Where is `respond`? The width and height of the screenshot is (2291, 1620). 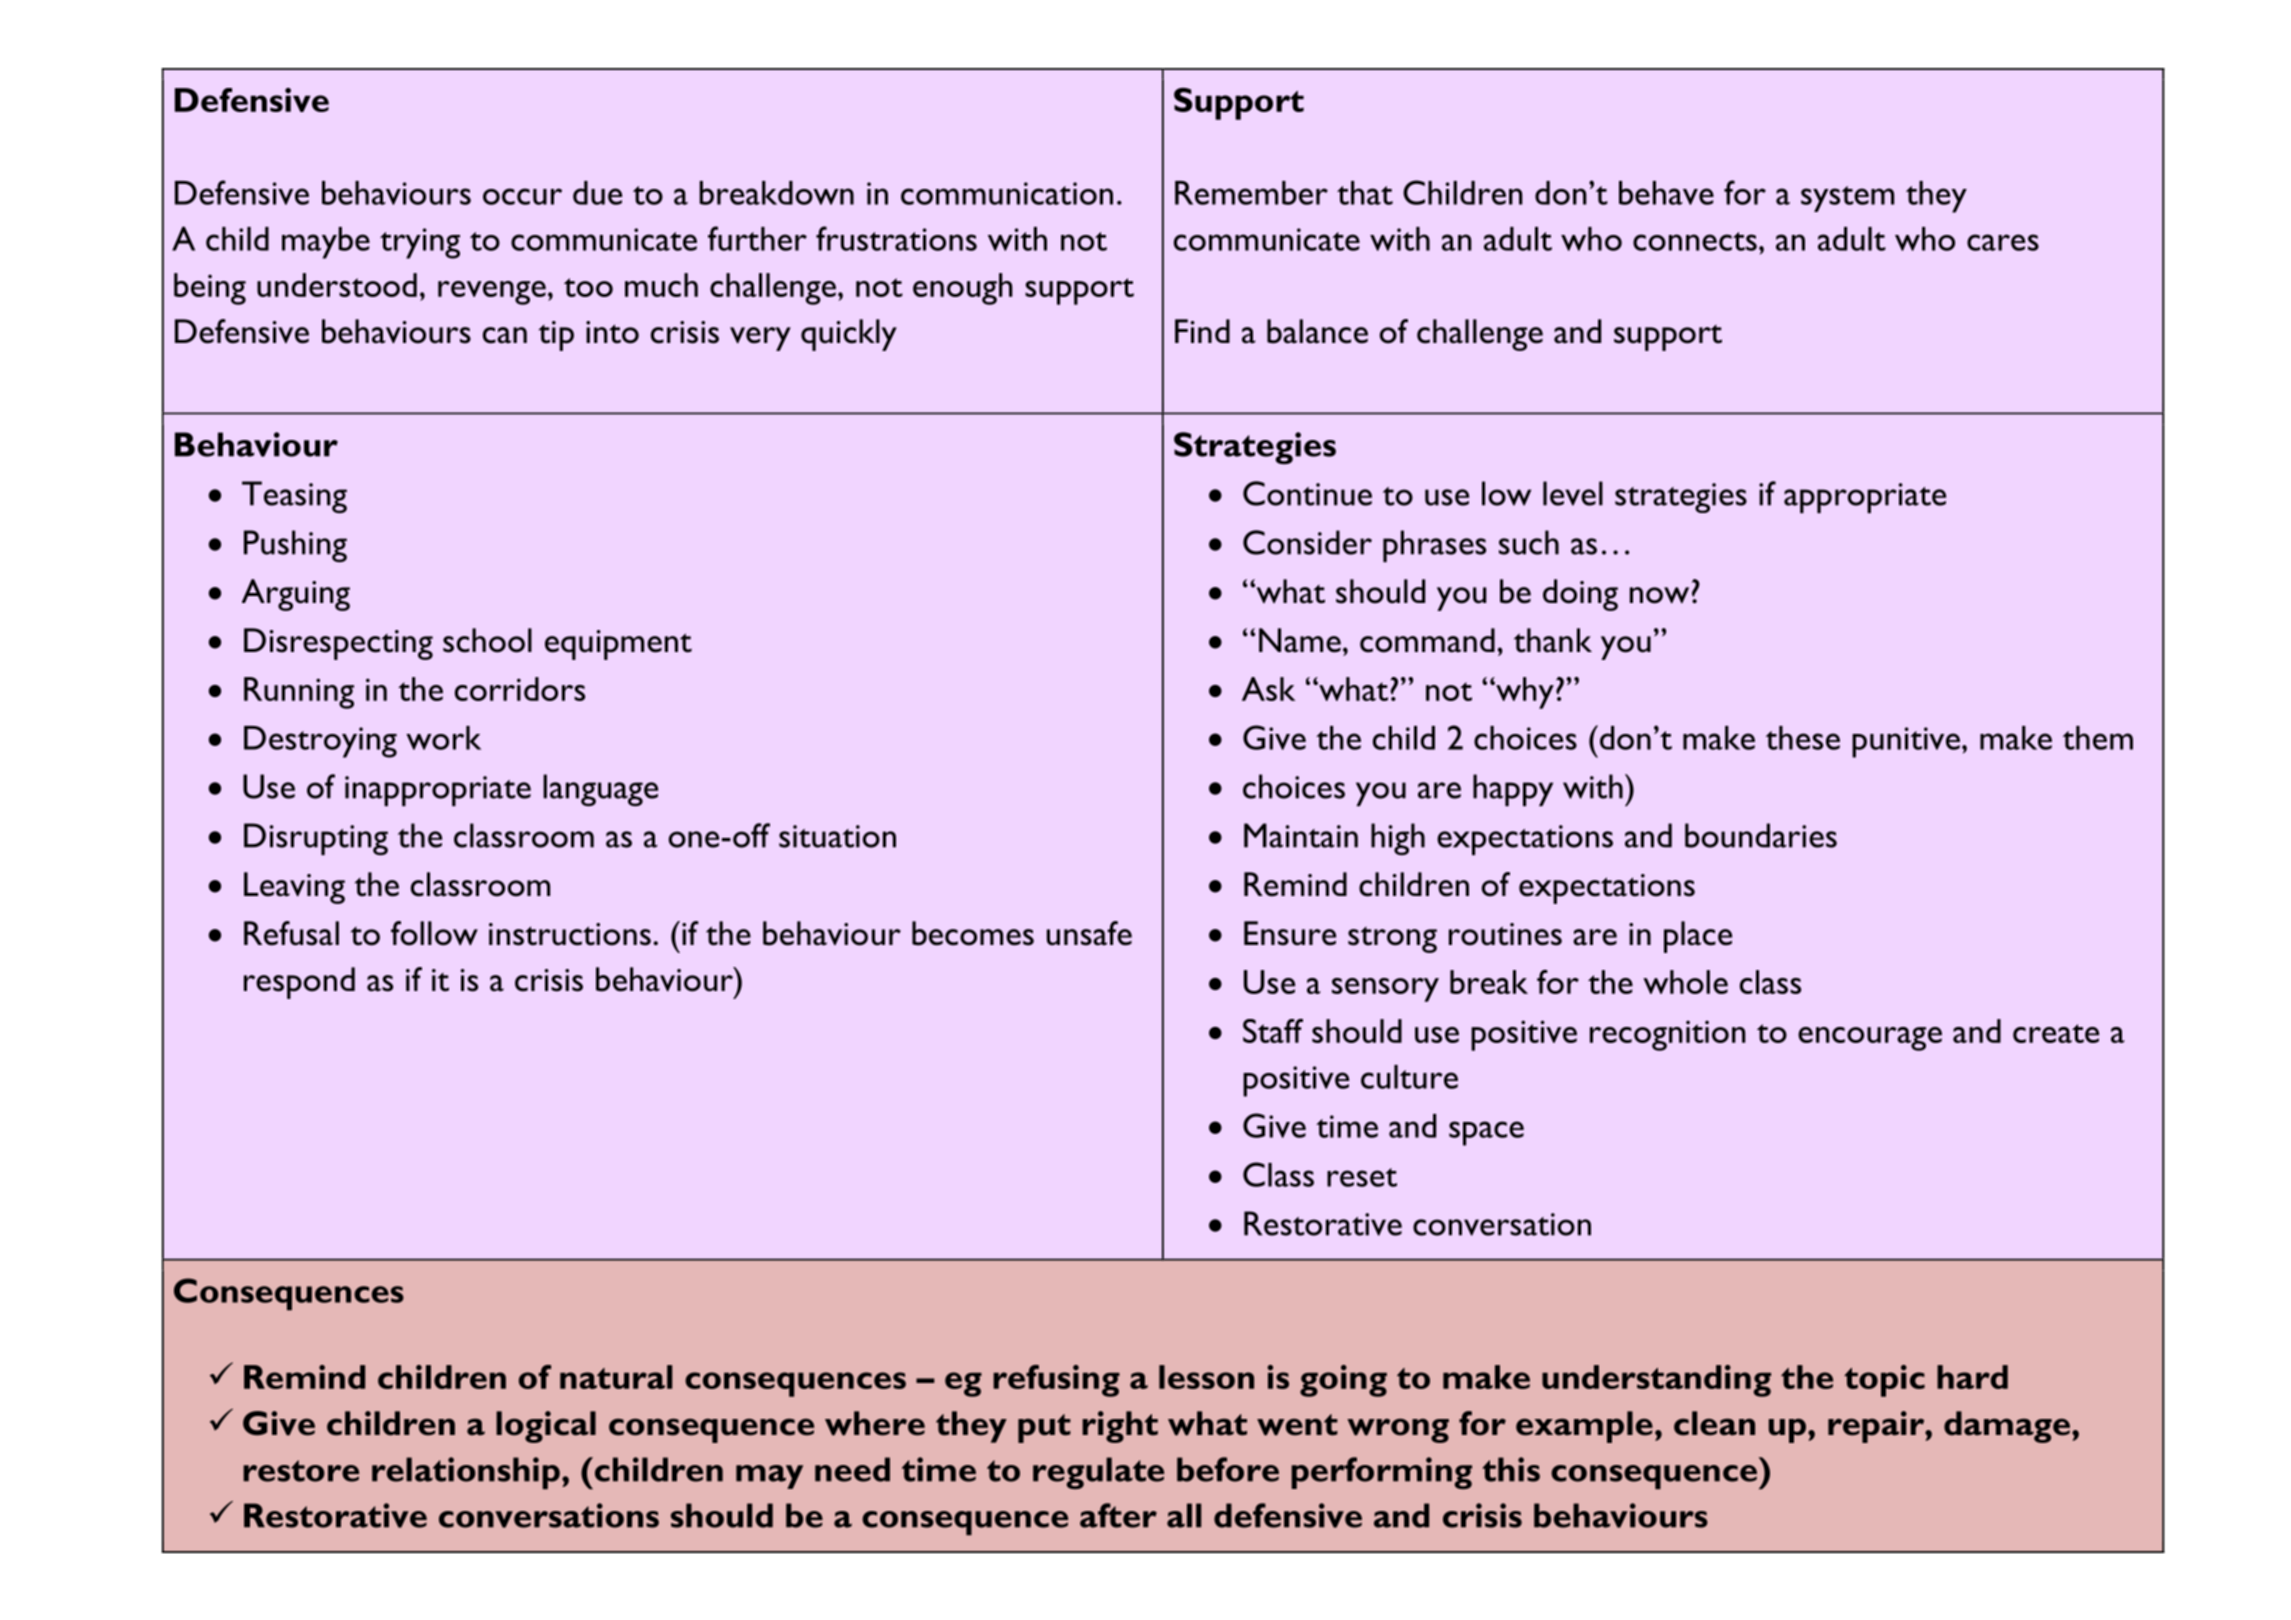 respond is located at coordinates (299, 983).
